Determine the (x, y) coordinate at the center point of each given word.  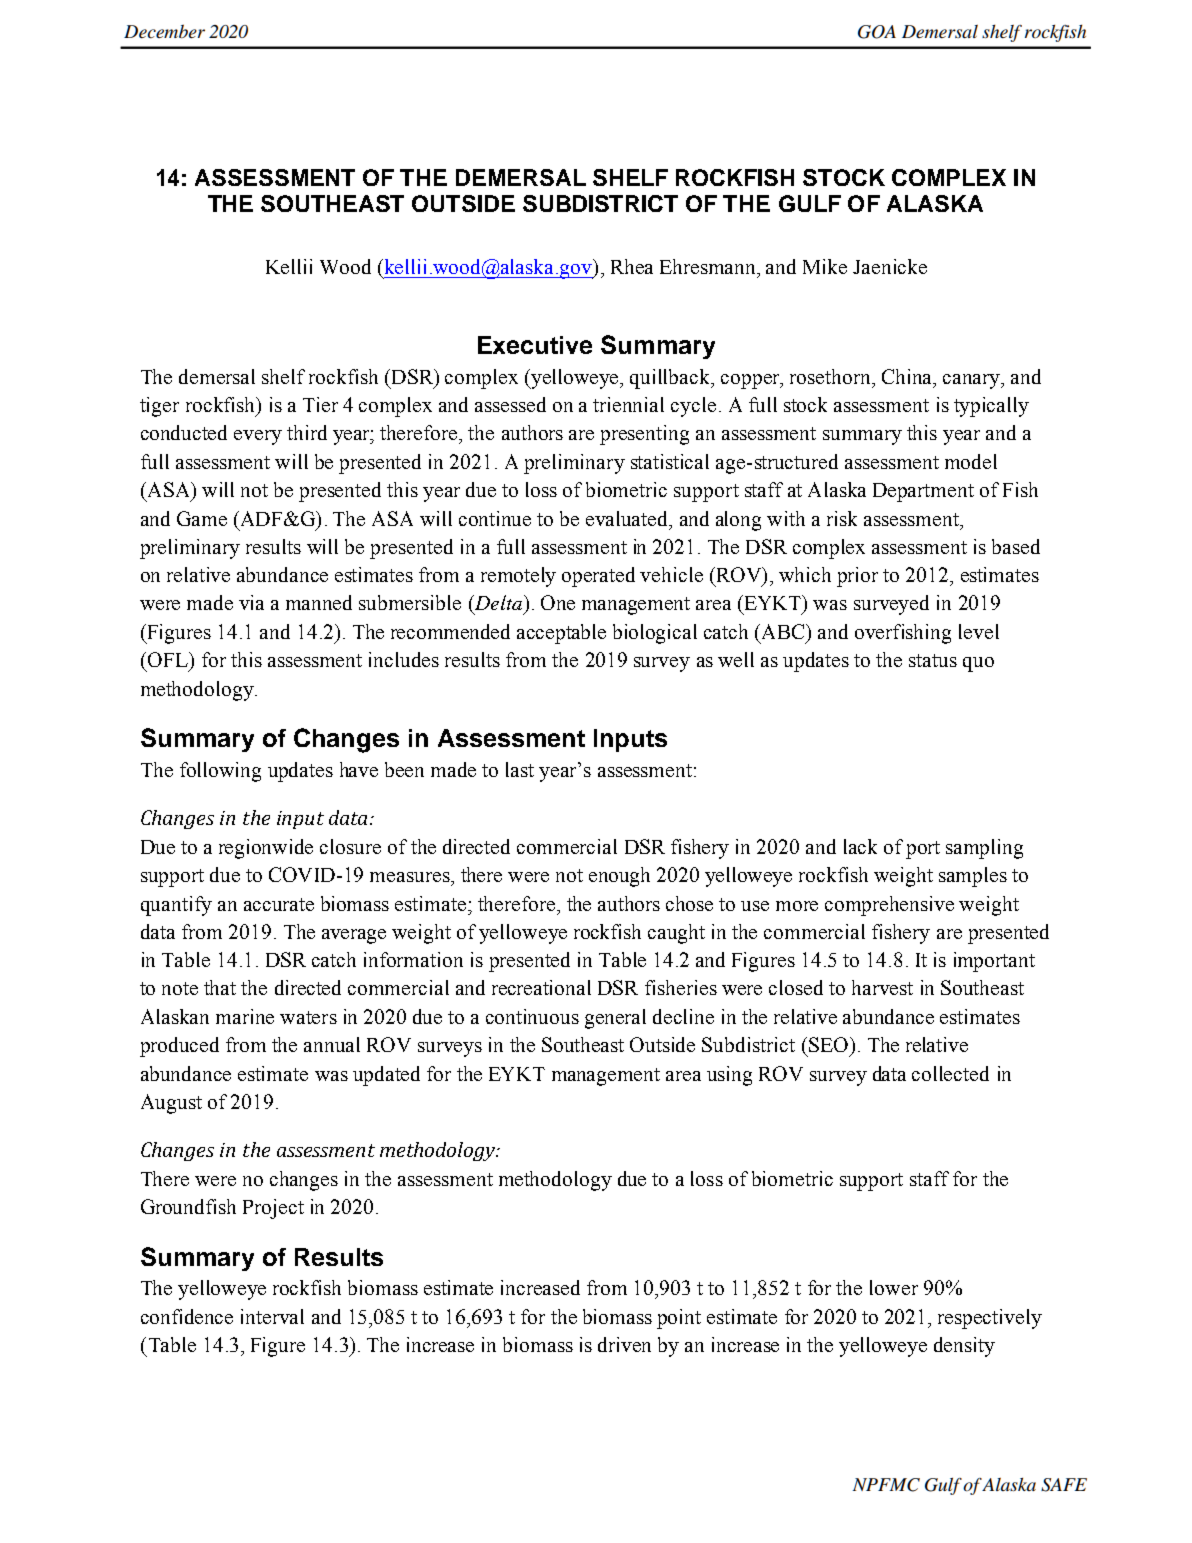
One (558, 602)
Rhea (632, 266)
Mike (825, 266)
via (251, 602)
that (220, 987)
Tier (320, 404)
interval (272, 1316)
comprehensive (889, 906)
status (933, 660)
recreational (541, 987)
